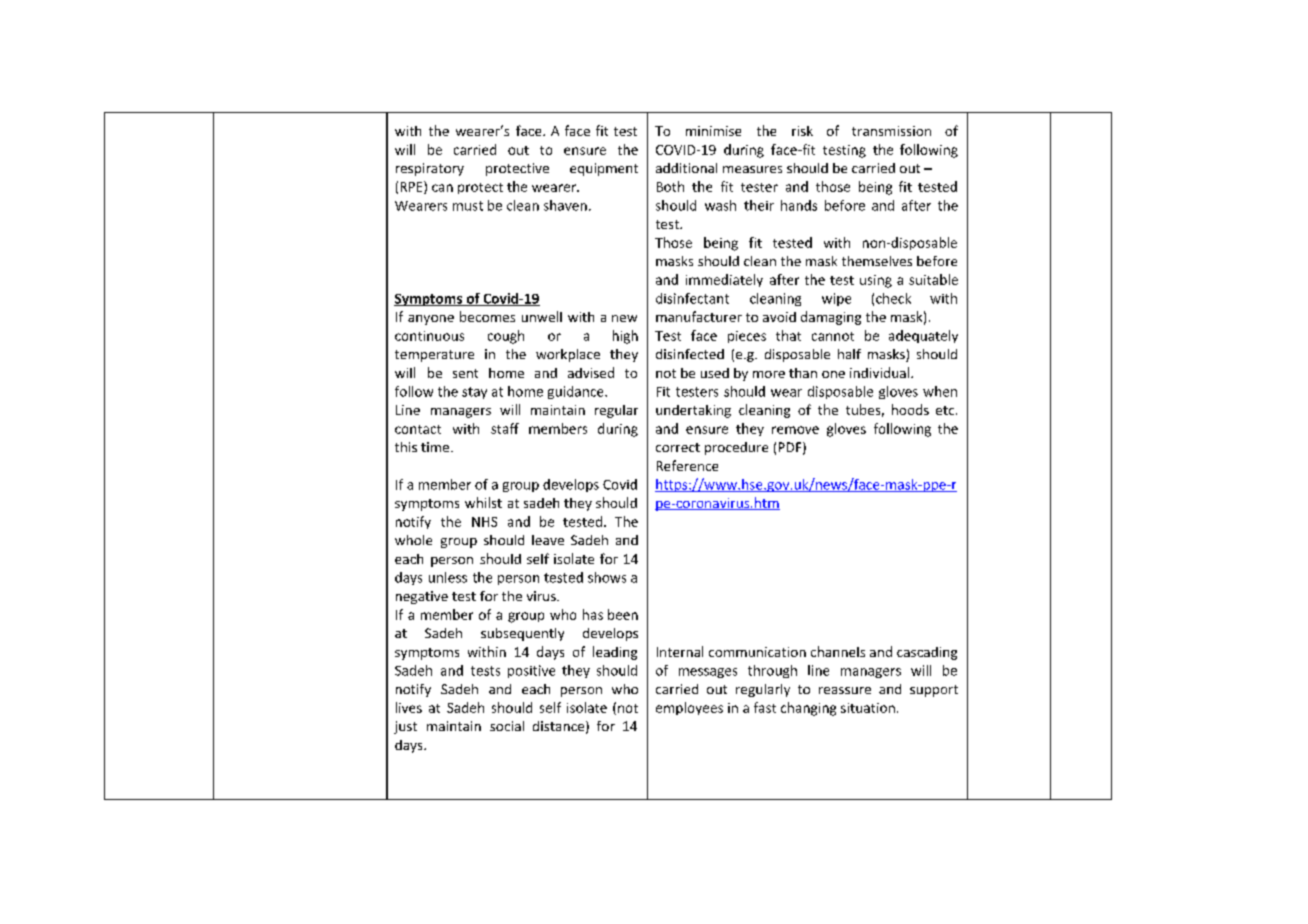  I want to click on disinfectant, so click(692, 298).
